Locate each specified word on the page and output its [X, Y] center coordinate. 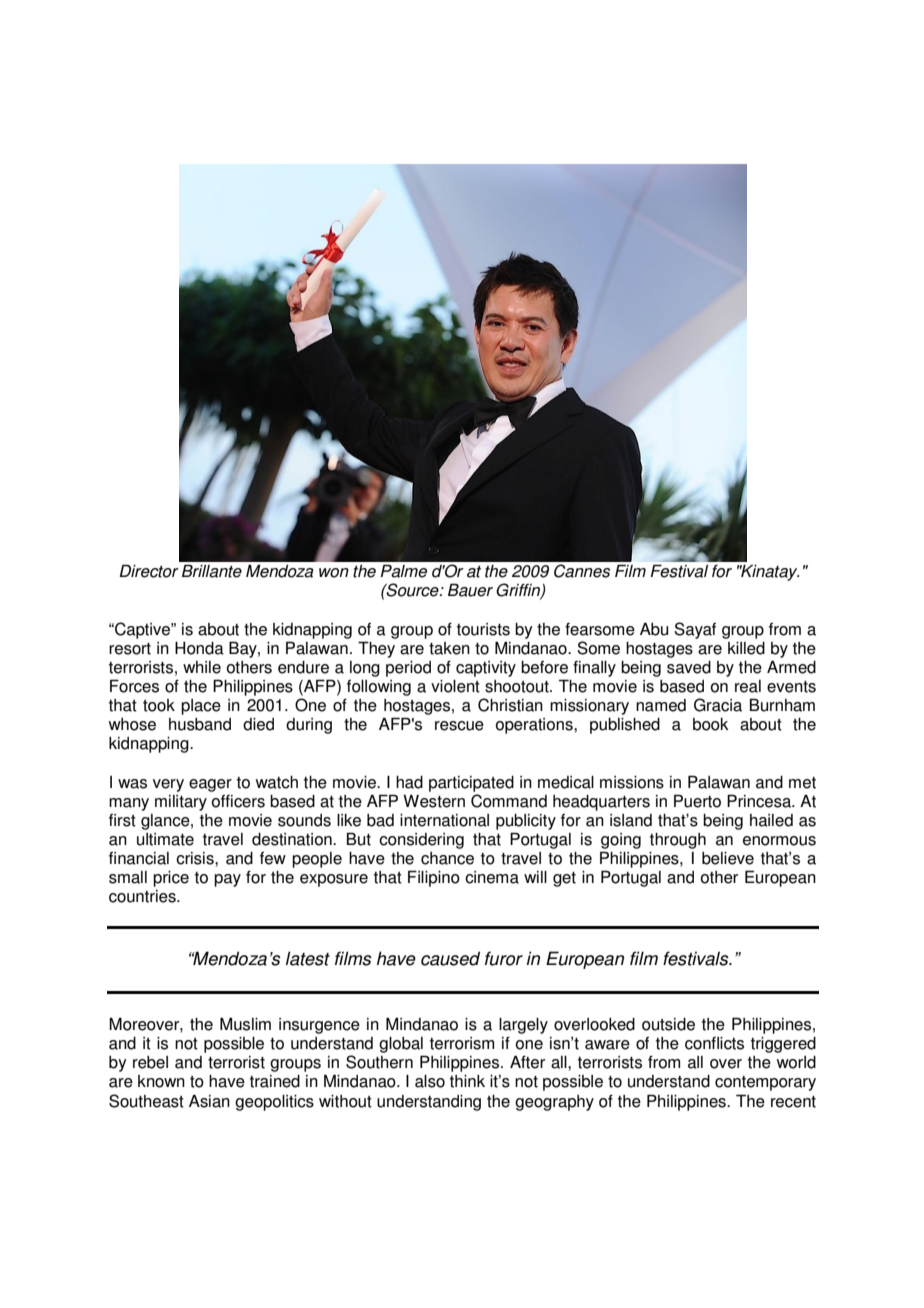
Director [149, 571]
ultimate [165, 839]
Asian [209, 1101]
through [678, 841]
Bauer [470, 590]
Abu [654, 629]
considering [421, 841]
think [467, 1081]
